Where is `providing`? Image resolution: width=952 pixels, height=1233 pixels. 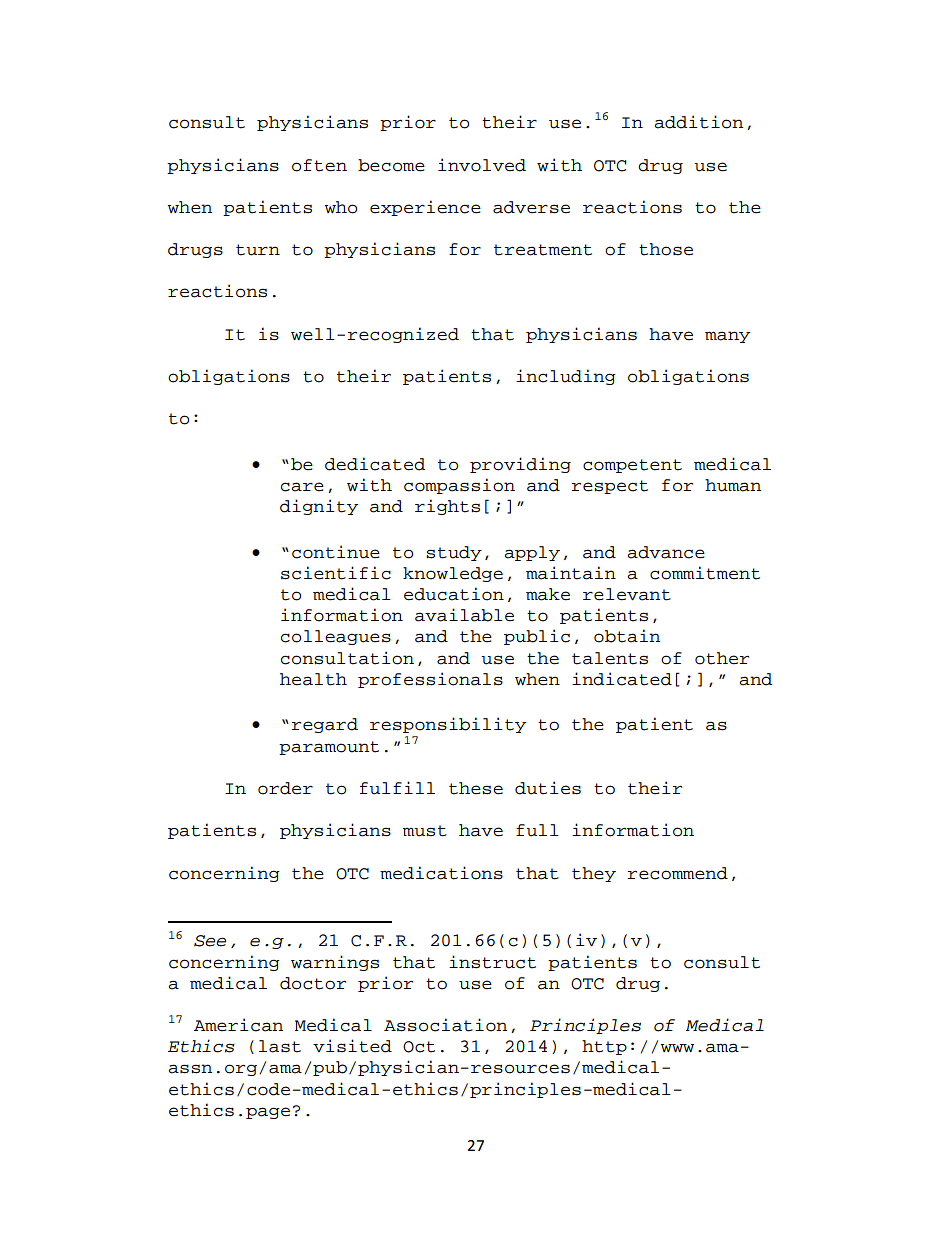
providing is located at coordinates (520, 465).
